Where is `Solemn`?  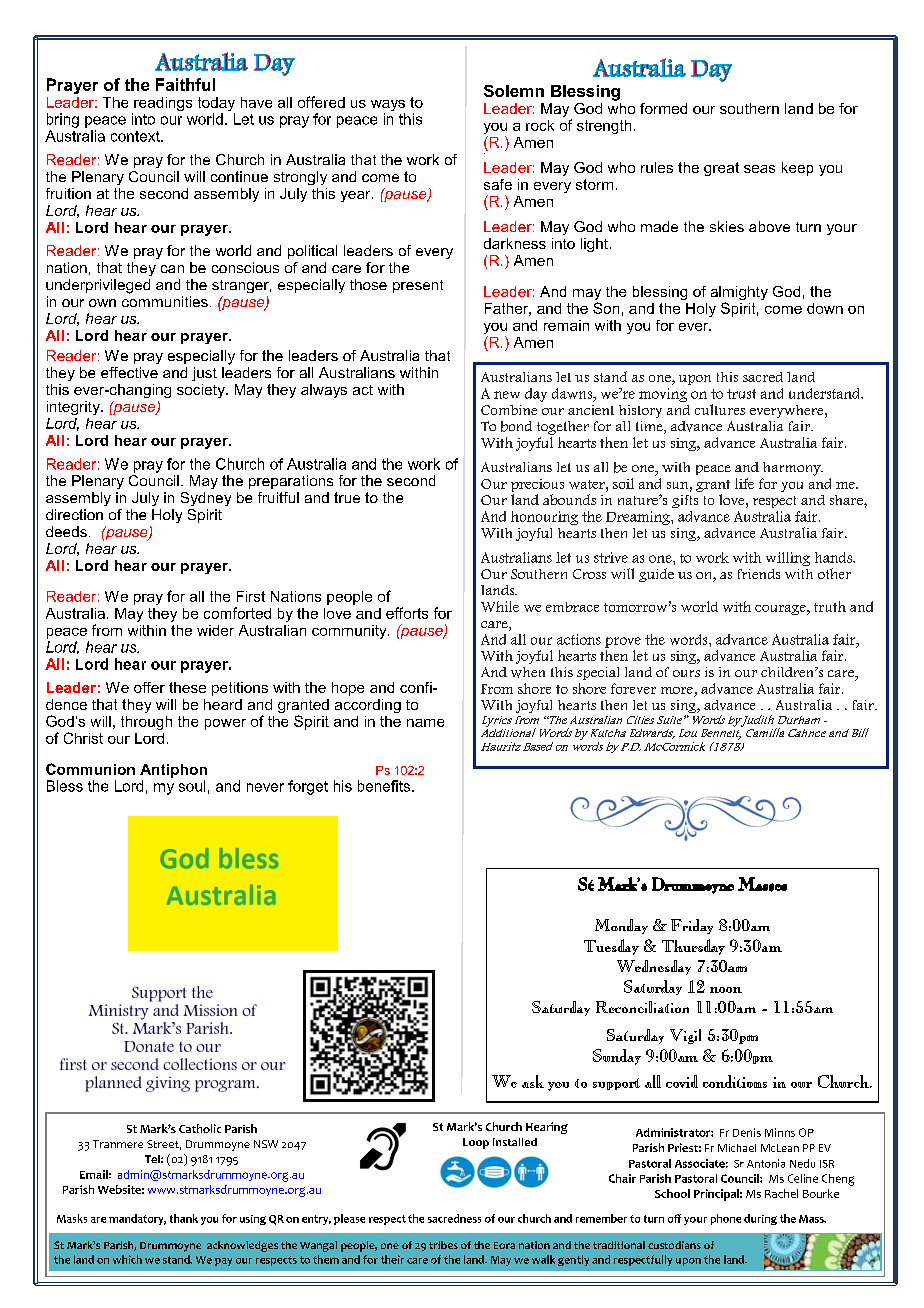
Solemn is located at coordinates (514, 91).
